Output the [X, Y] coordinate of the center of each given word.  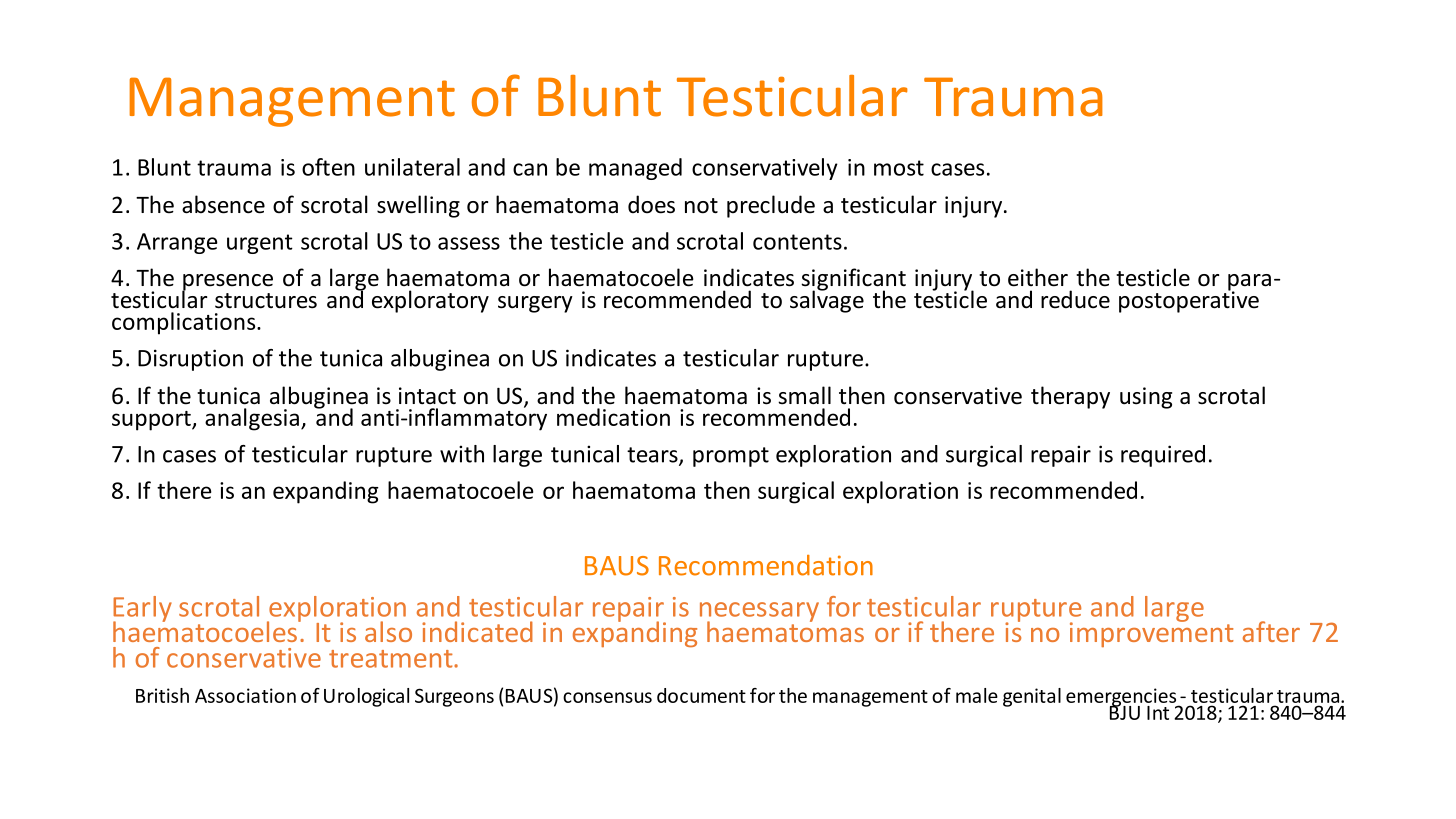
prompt [731, 457]
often [328, 167]
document [701, 695]
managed [635, 169]
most [899, 168]
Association [245, 695]
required [1163, 456]
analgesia [252, 419]
